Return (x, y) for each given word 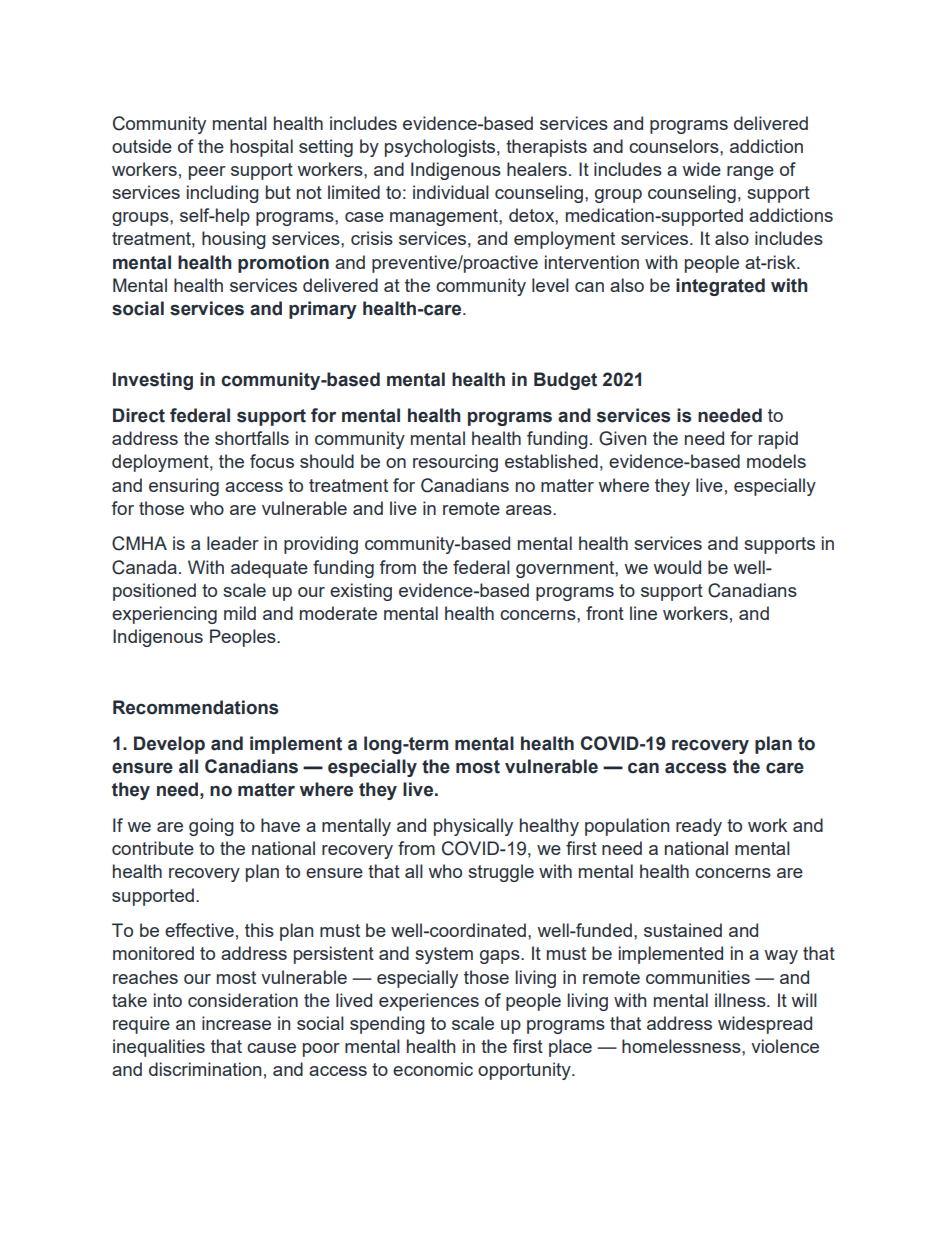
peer (207, 173)
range (750, 173)
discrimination (205, 1069)
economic (433, 1069)
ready (699, 827)
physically (473, 827)
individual (451, 192)
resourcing (455, 463)
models (776, 461)
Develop (169, 745)
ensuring (184, 487)
